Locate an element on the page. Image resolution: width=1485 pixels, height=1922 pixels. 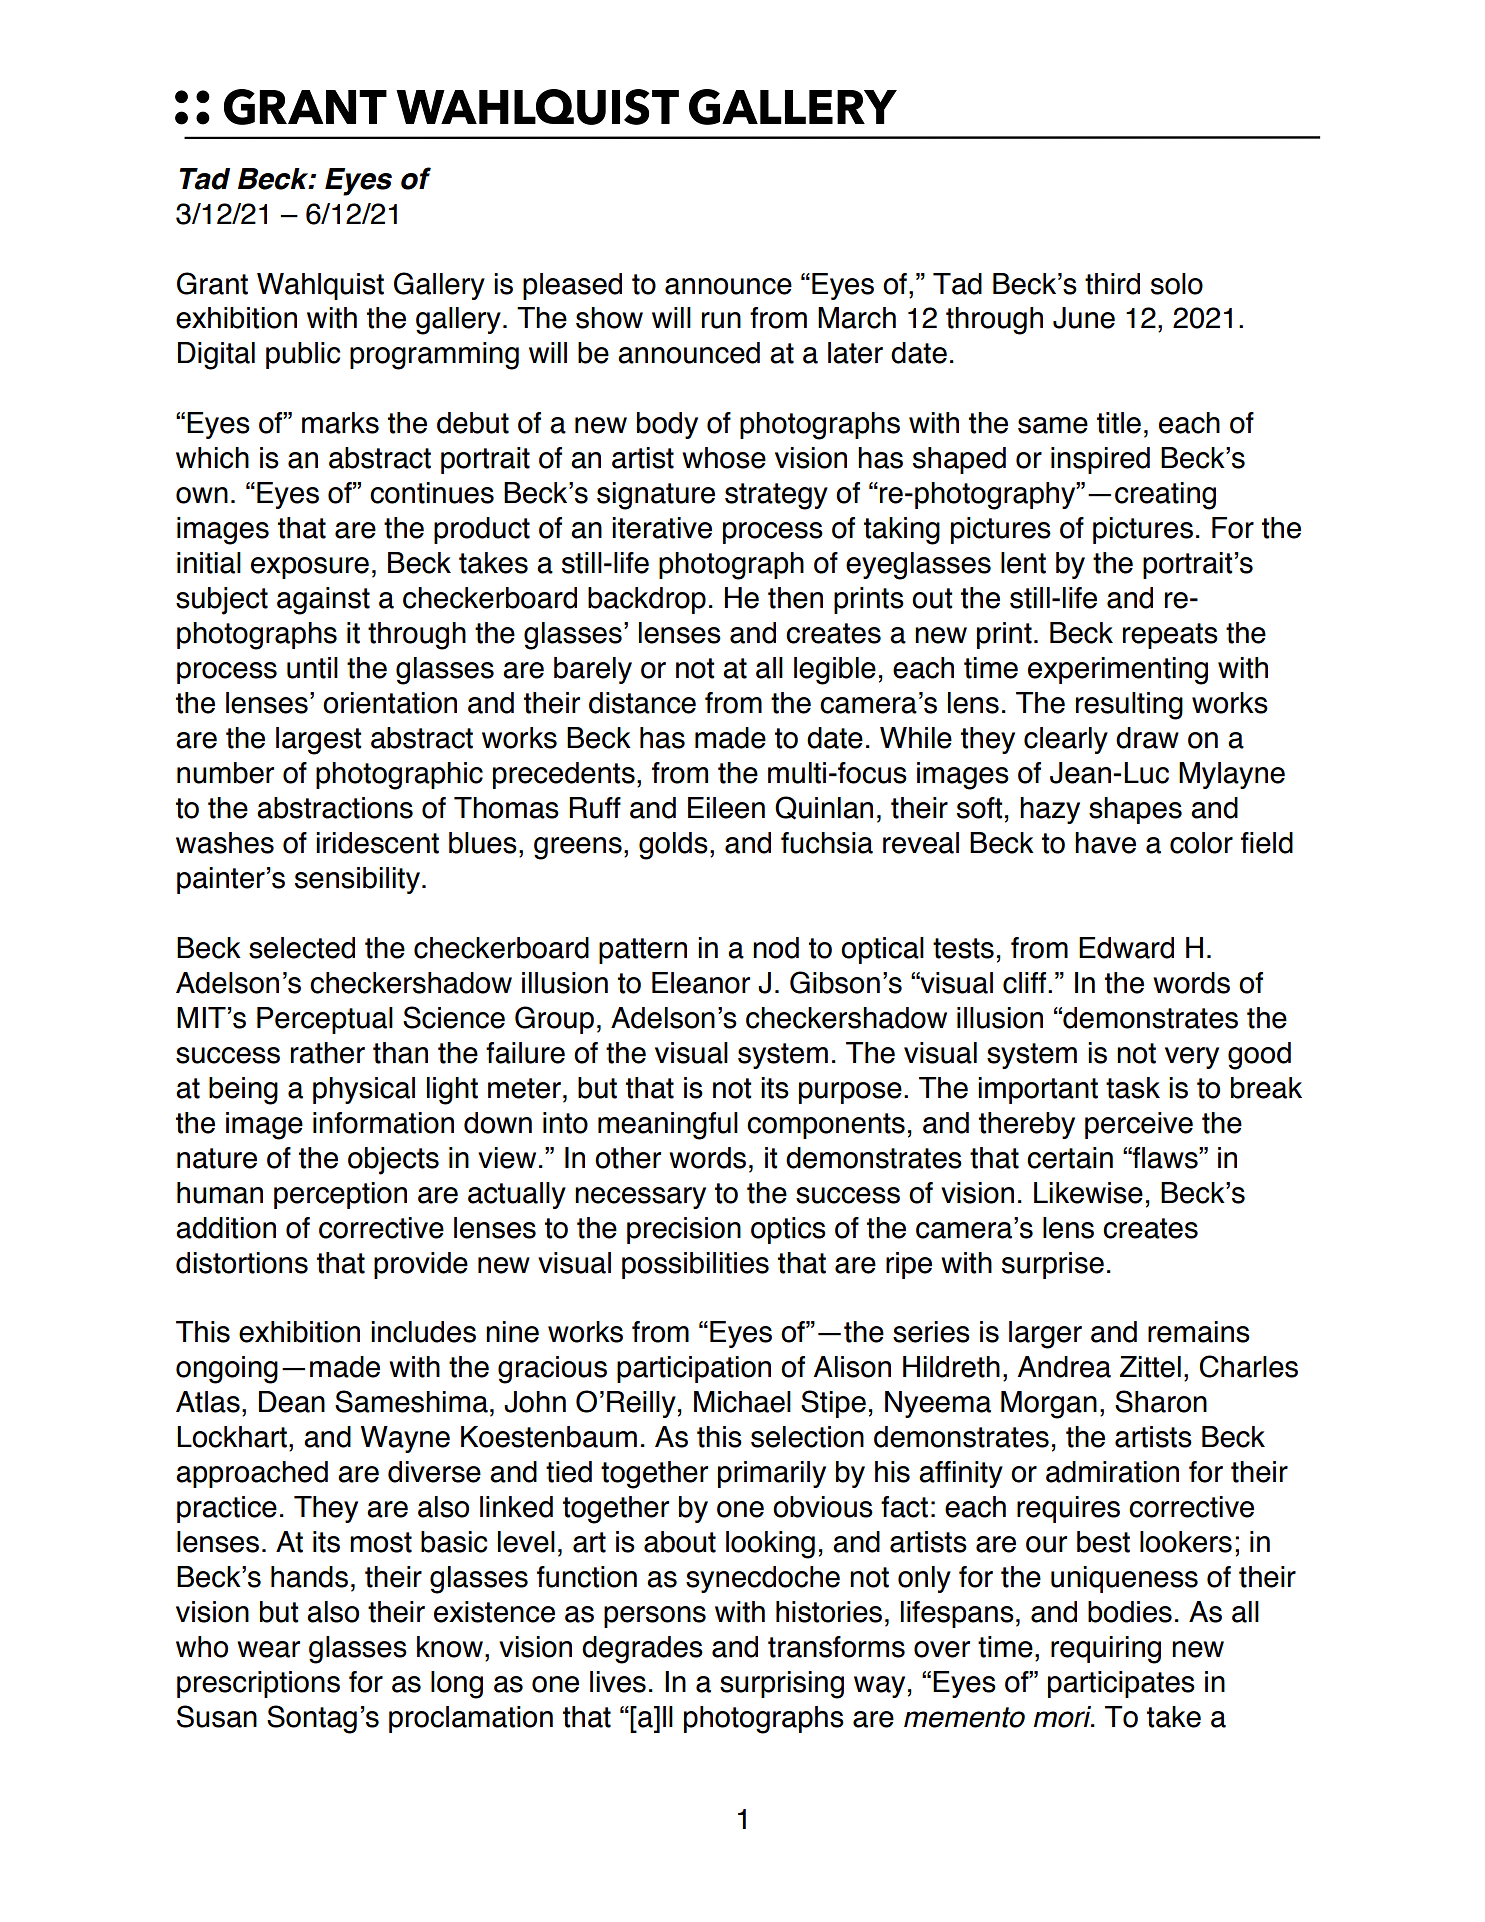
largest is located at coordinates (318, 741).
